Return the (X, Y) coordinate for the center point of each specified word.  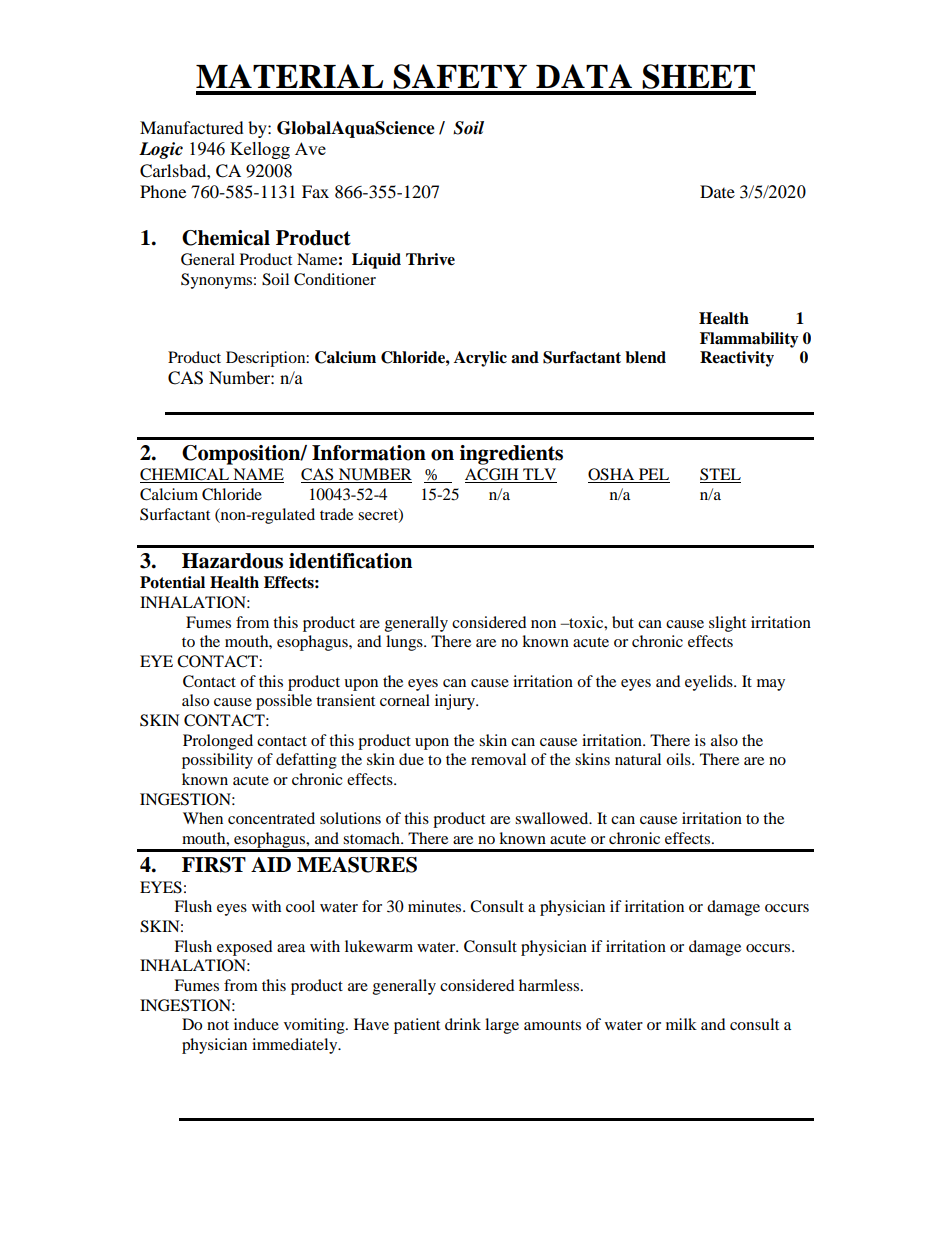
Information (369, 453)
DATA (584, 76)
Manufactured (192, 127)
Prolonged (218, 742)
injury (456, 702)
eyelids (710, 683)
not (218, 1025)
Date (717, 191)
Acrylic (480, 359)
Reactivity (737, 359)
